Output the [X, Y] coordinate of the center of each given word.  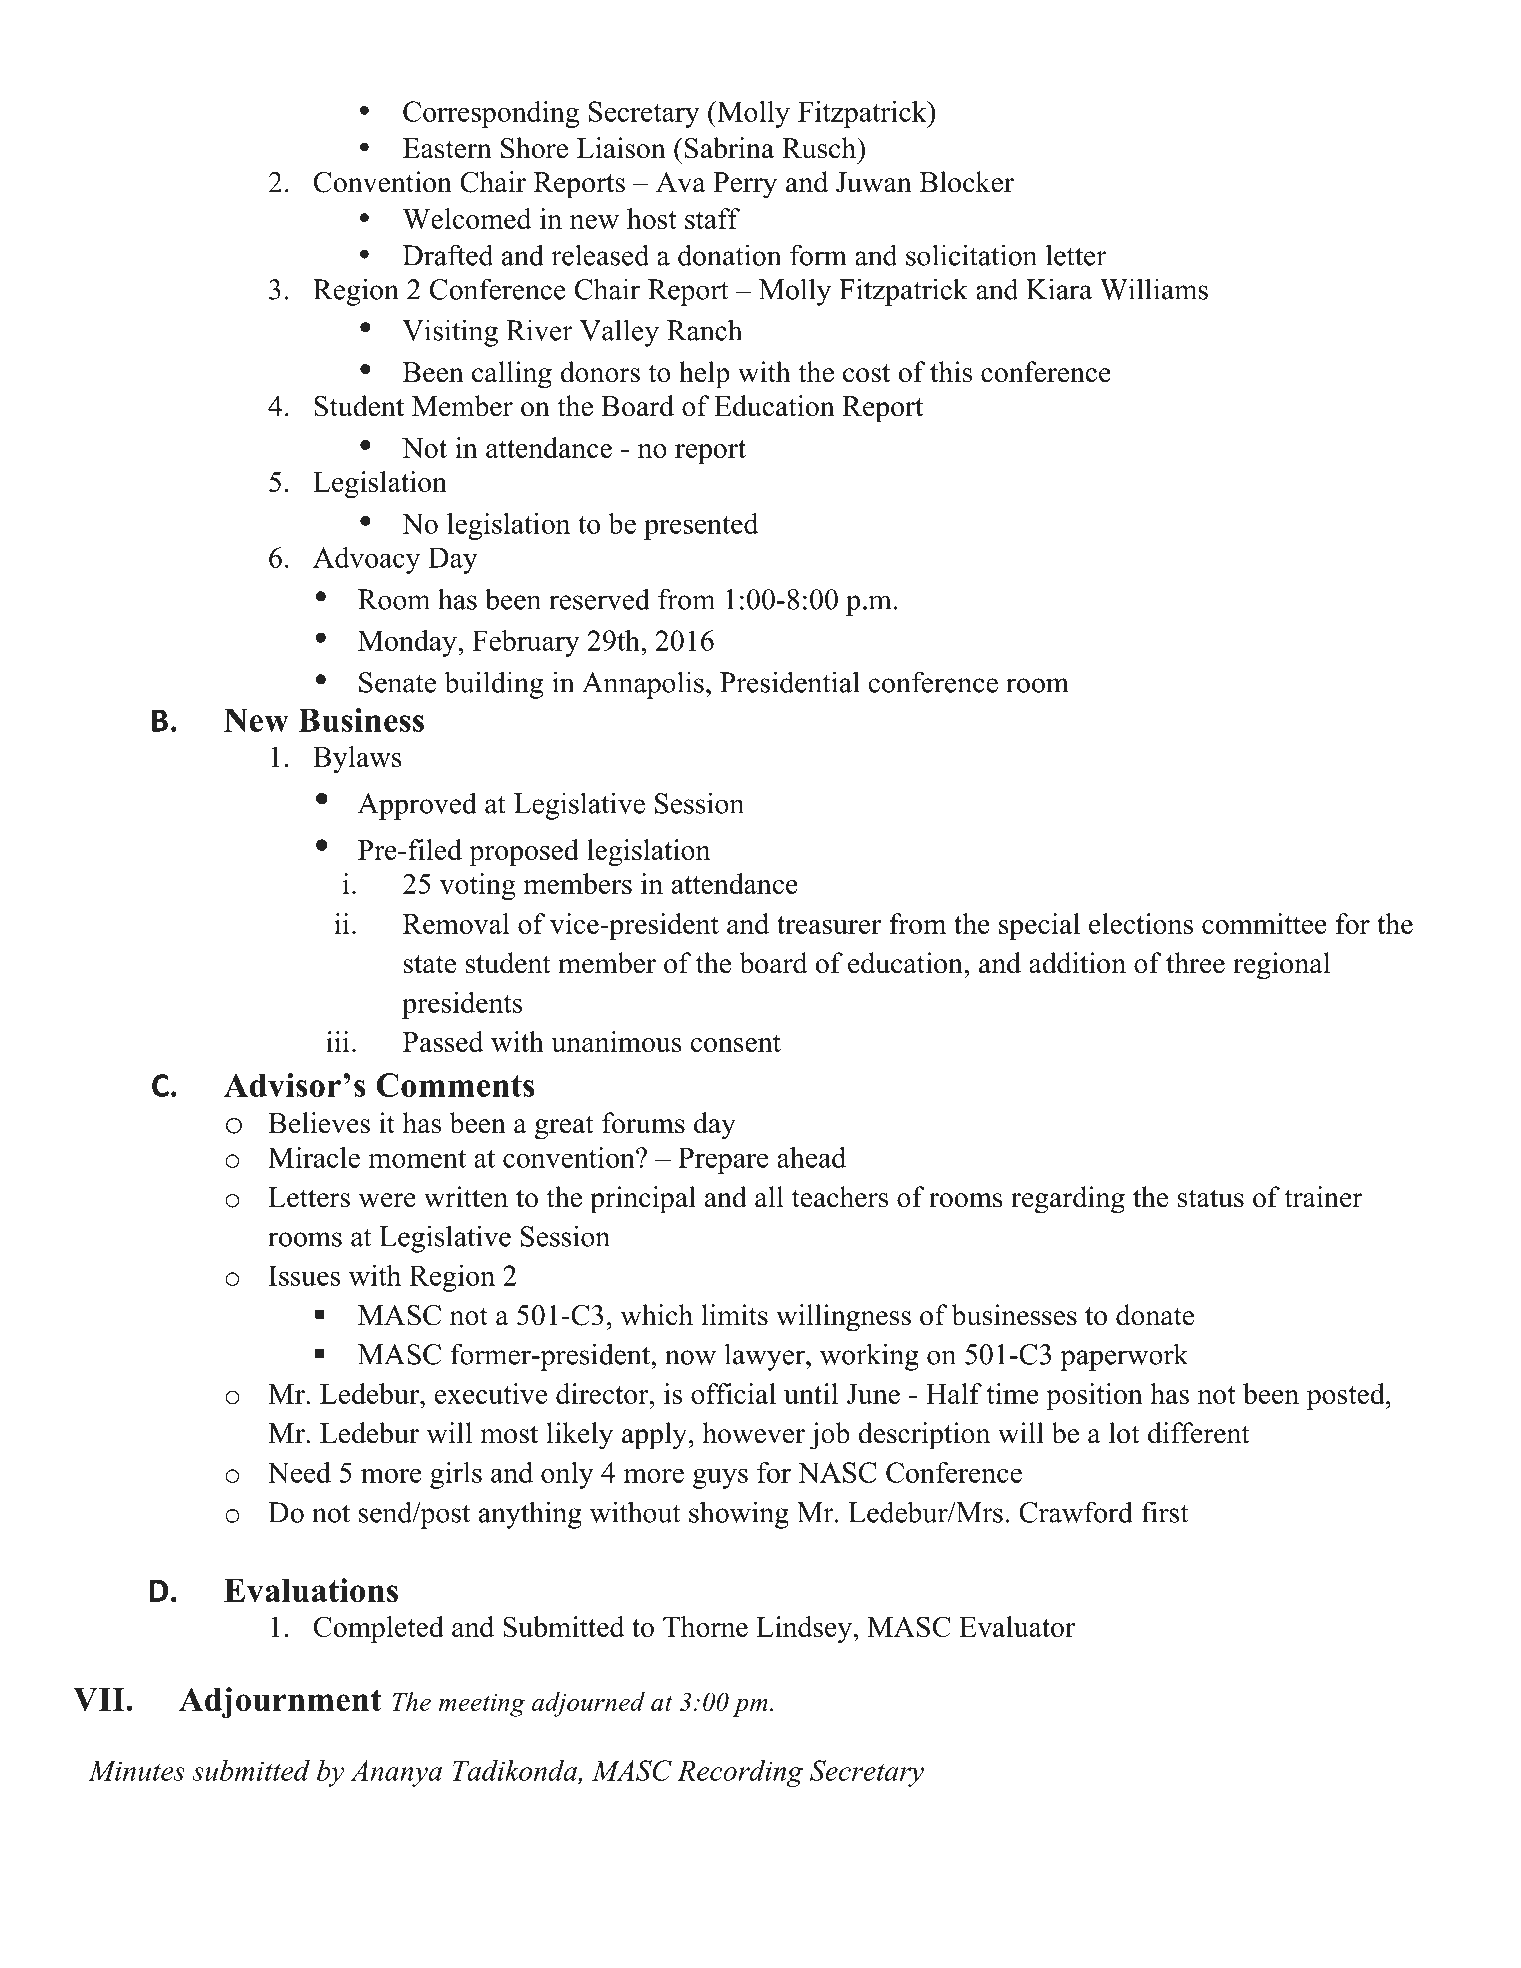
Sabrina [728, 148]
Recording [740, 1773]
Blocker [967, 182]
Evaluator [1017, 1626]
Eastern [447, 148]
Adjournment [280, 1702]
